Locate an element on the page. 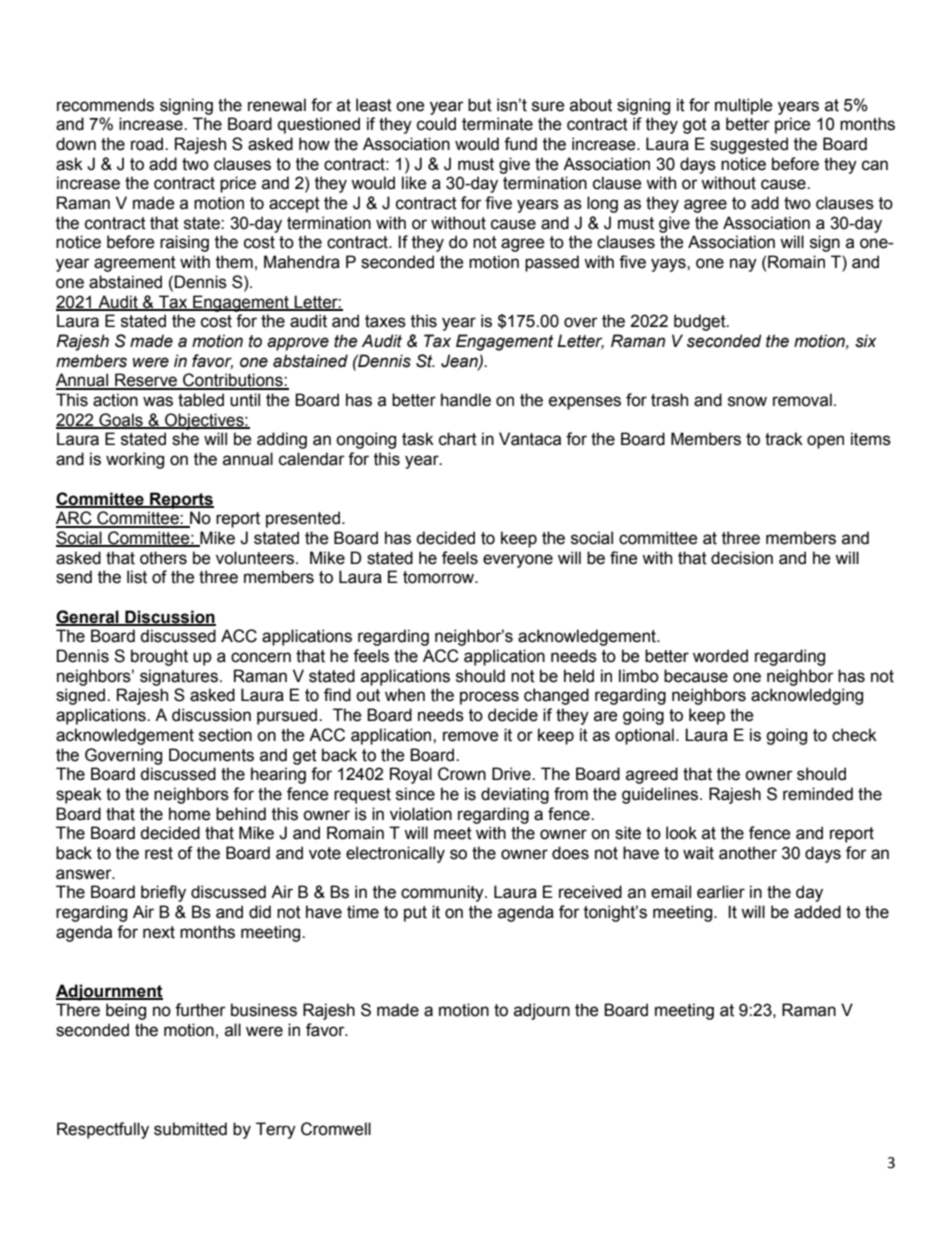 The height and width of the document is (1233, 952). suggested is located at coordinates (749, 145).
